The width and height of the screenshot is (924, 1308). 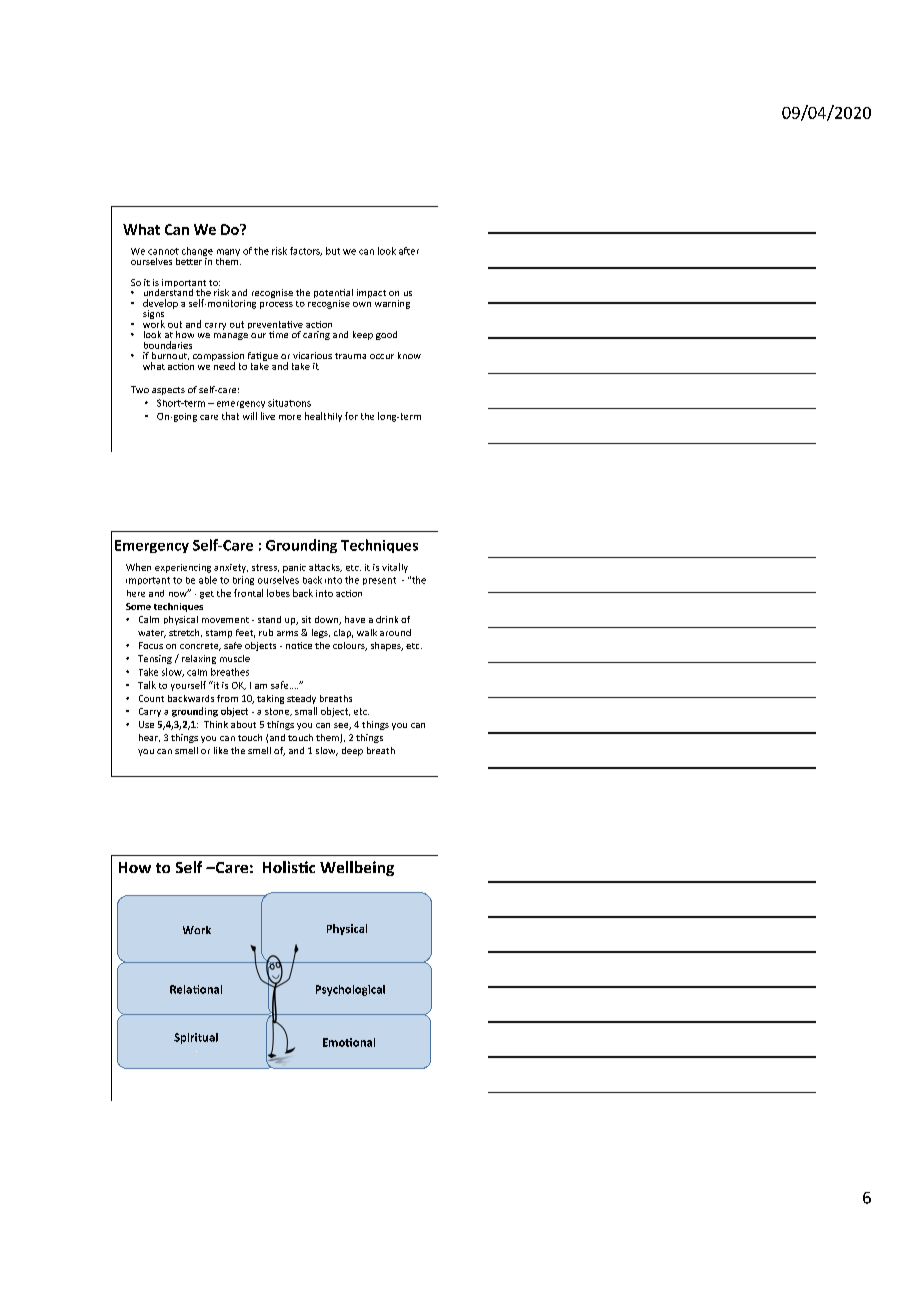 What do you see at coordinates (276, 305) in the screenshot?
I see `process` at bounding box center [276, 305].
